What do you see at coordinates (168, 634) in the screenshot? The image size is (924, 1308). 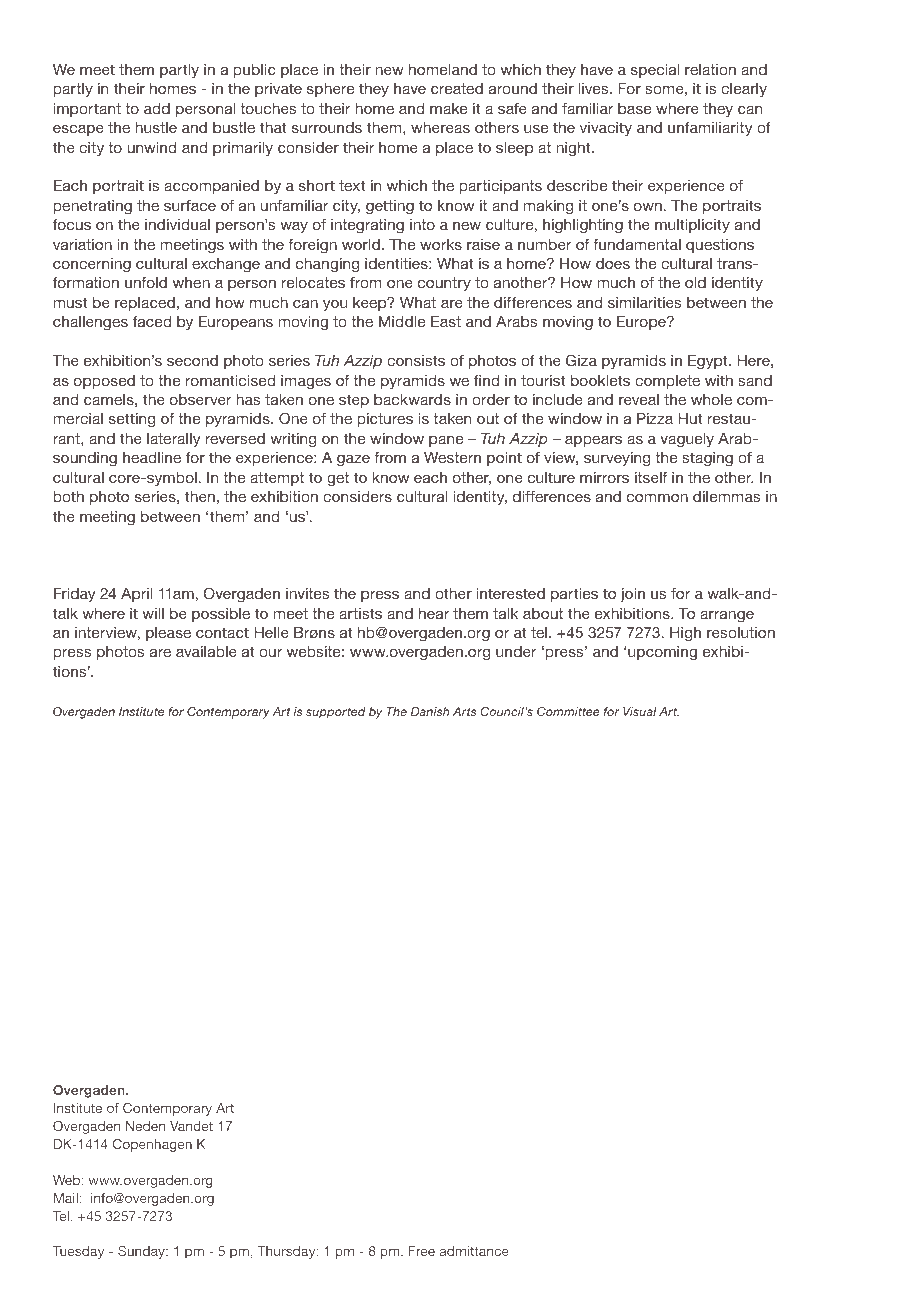 I see `please` at bounding box center [168, 634].
